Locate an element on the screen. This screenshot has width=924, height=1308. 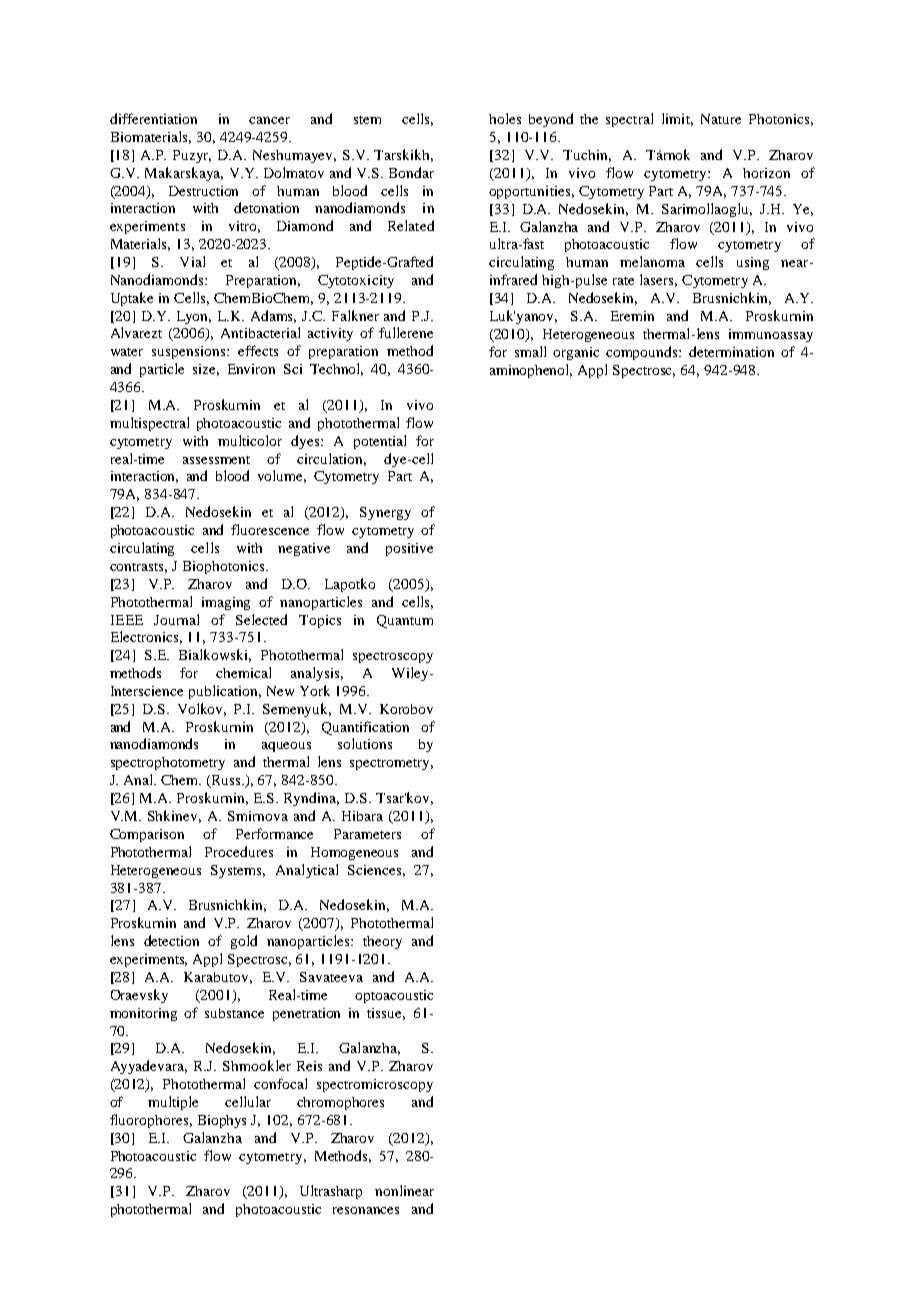
theory is located at coordinates (382, 942).
